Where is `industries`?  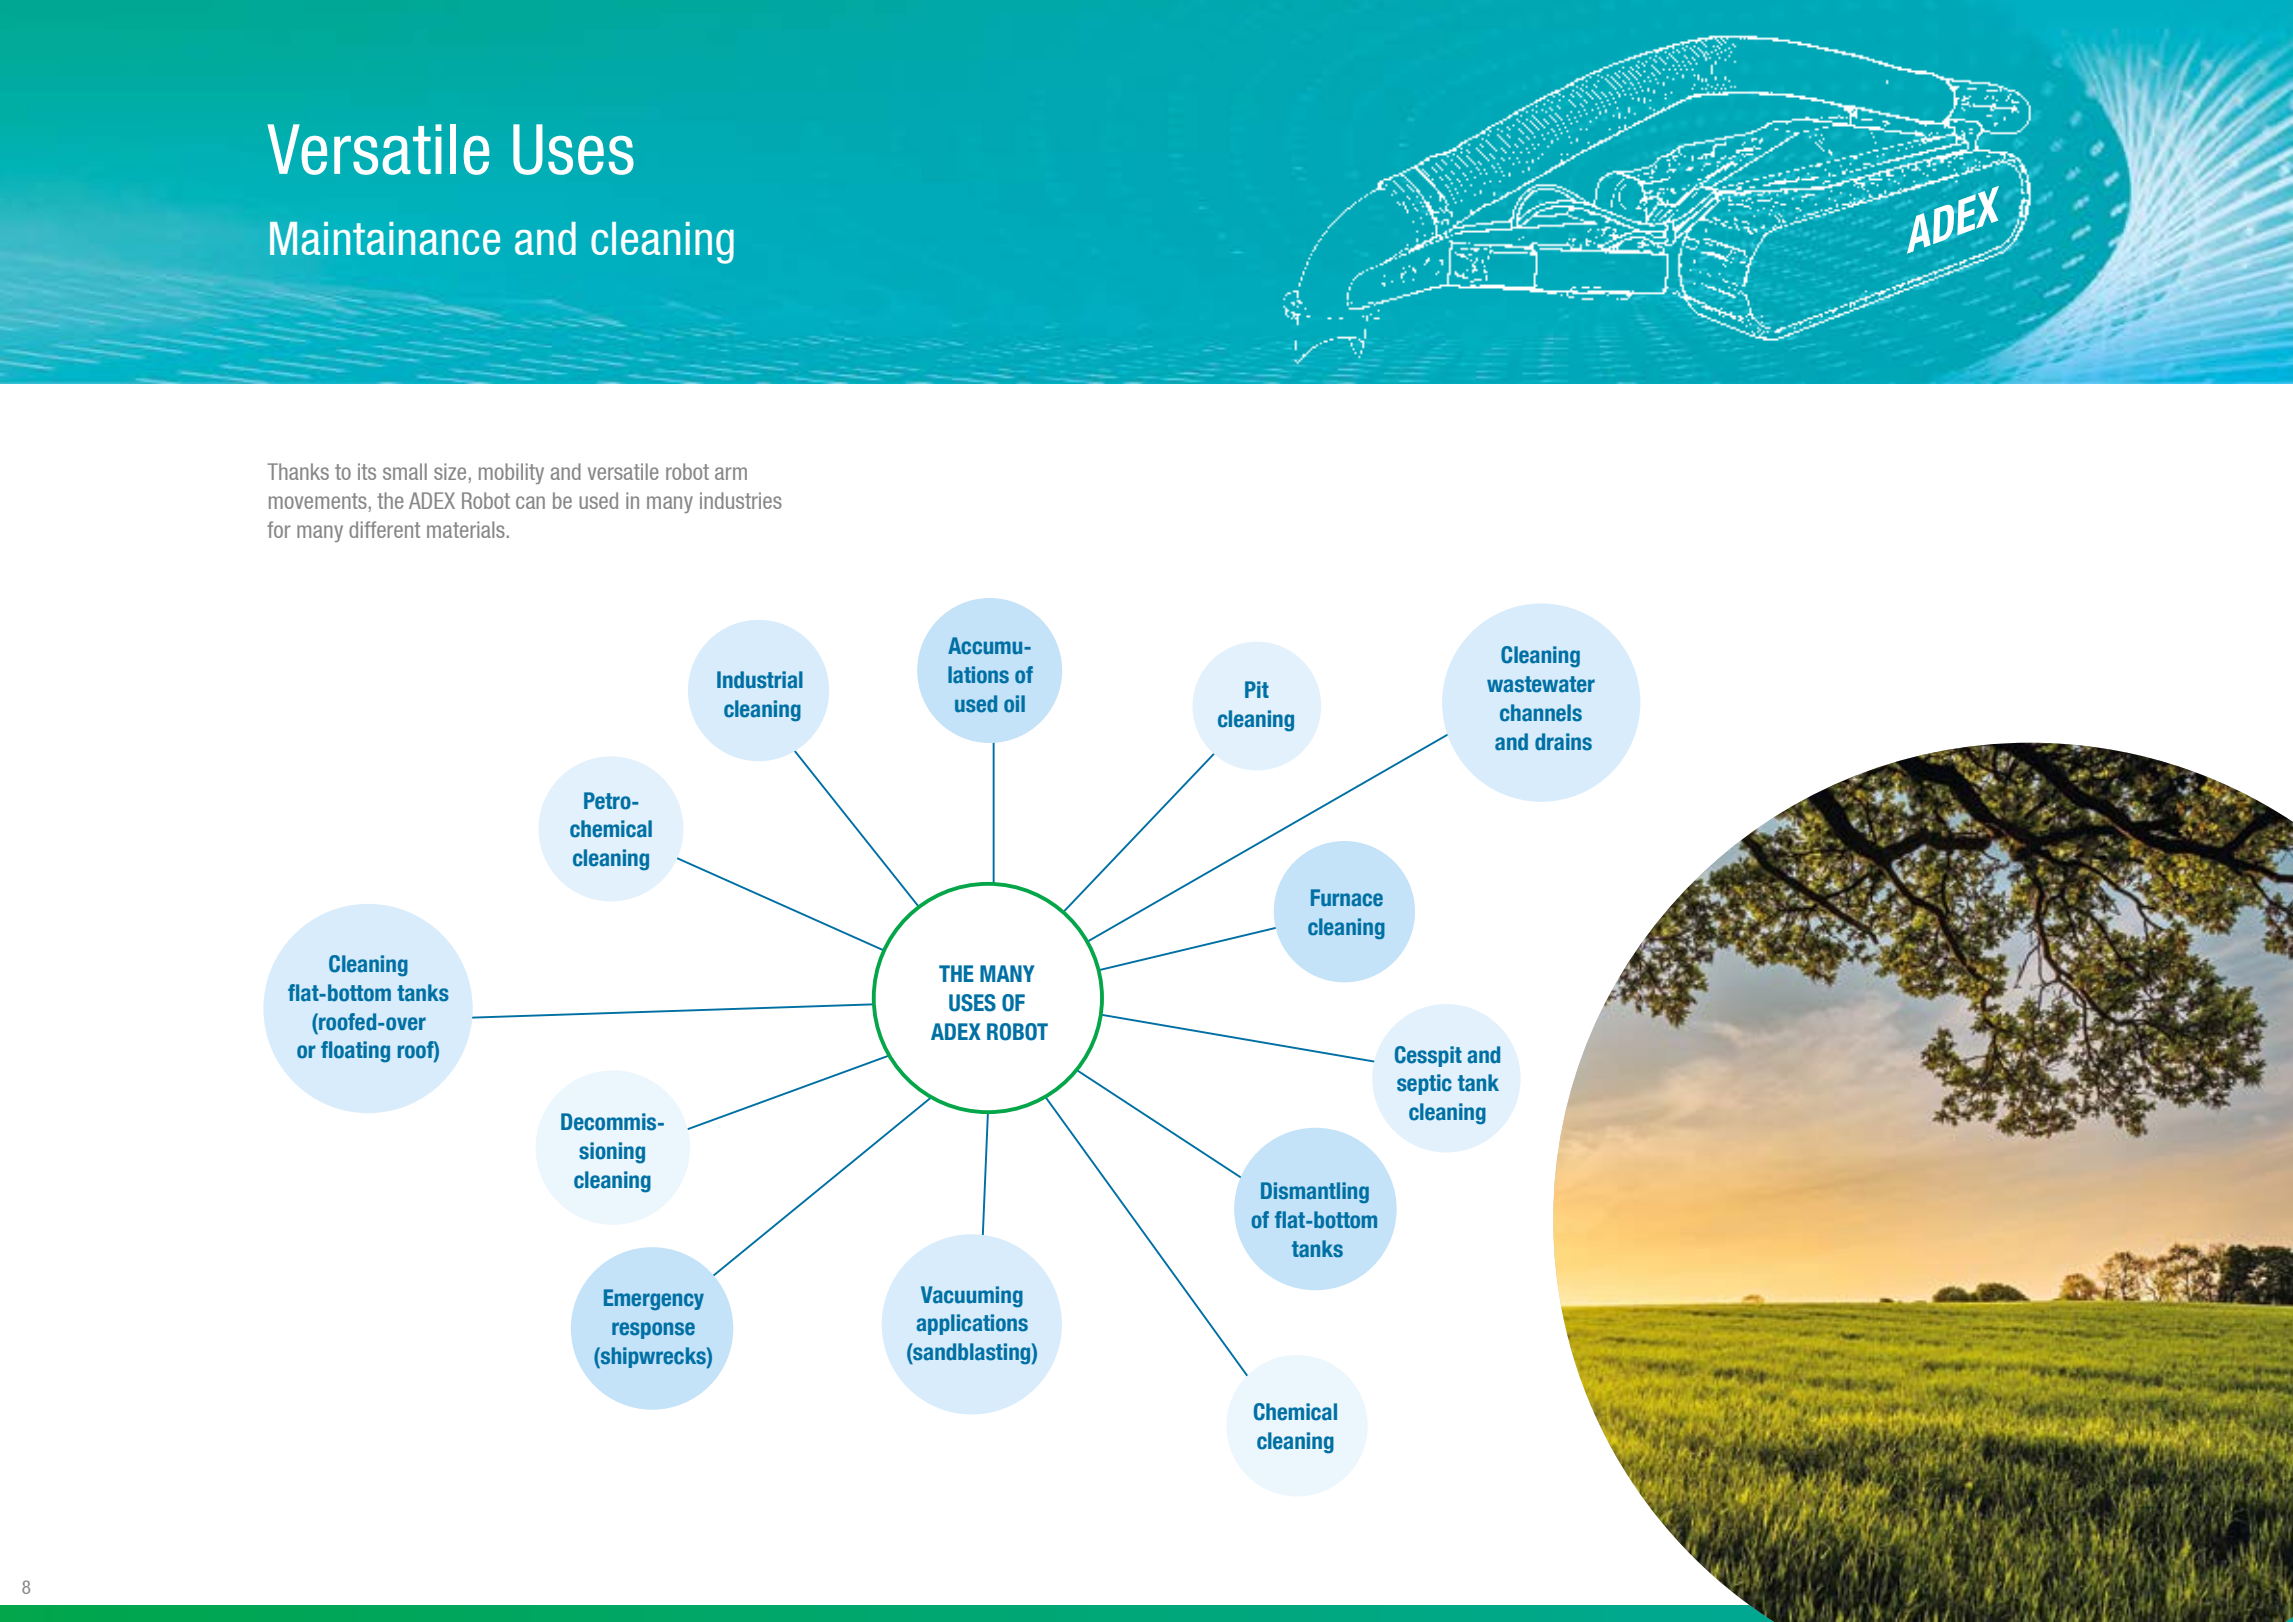 industries is located at coordinates (741, 500).
